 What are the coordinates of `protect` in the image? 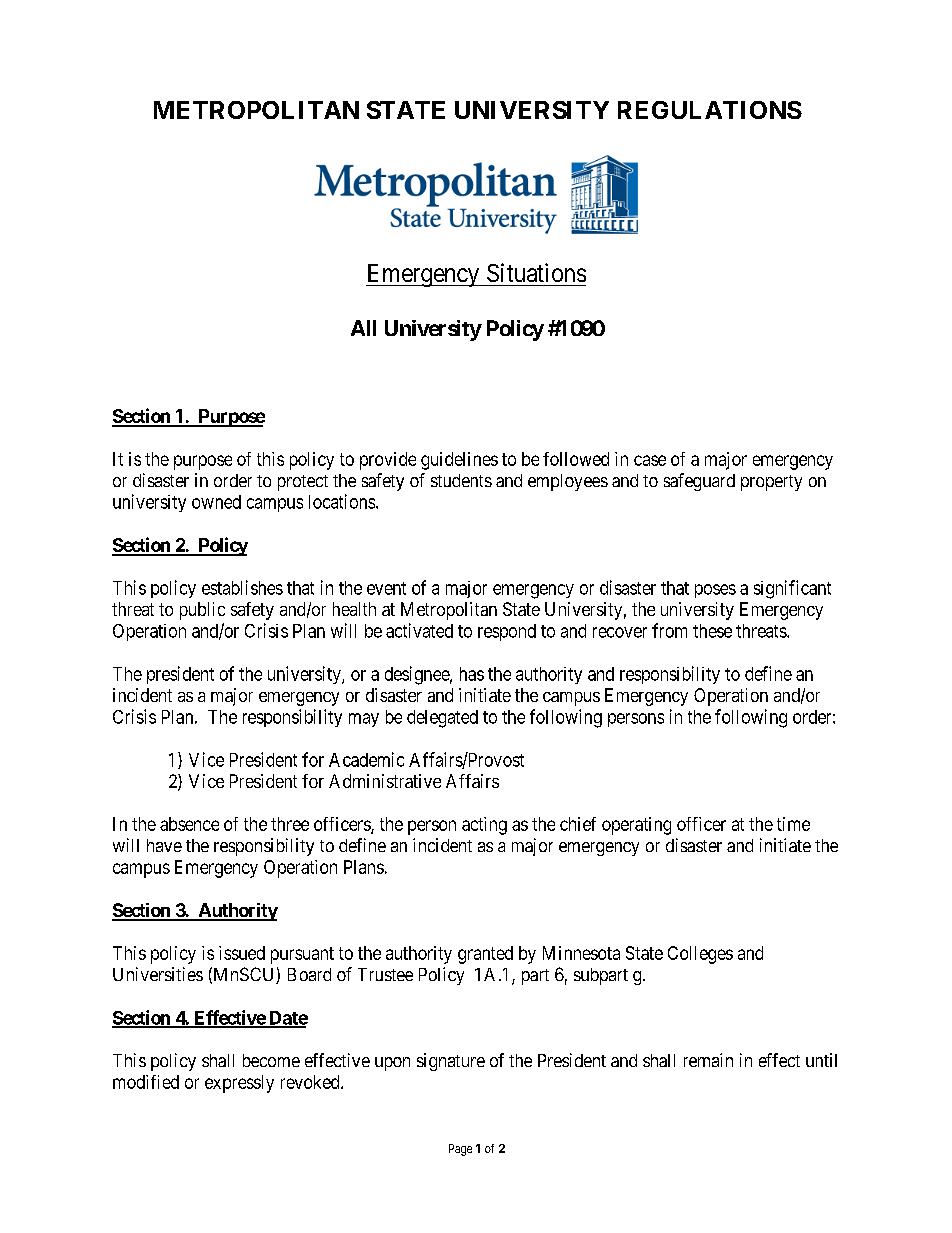 It's located at (303, 483).
